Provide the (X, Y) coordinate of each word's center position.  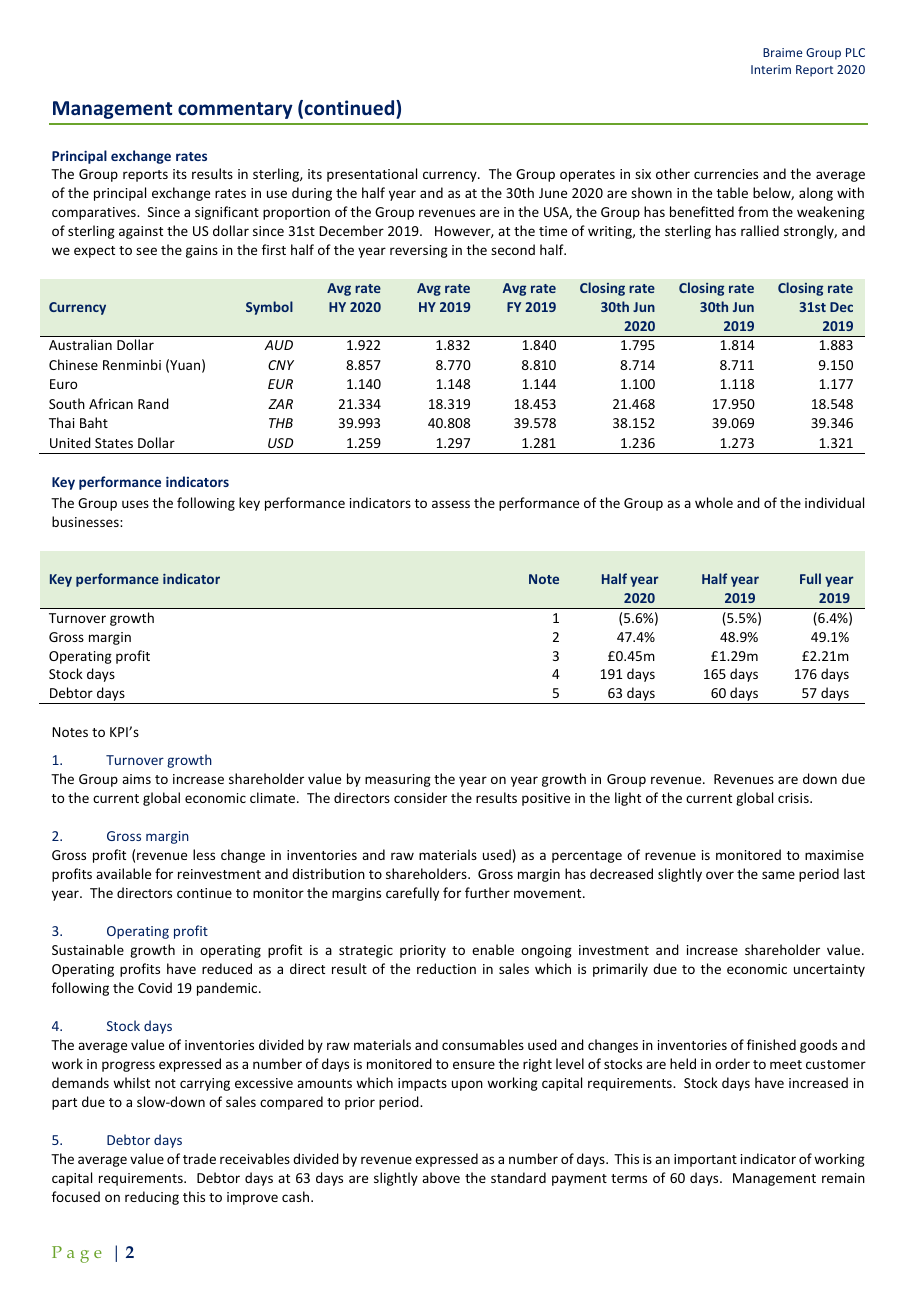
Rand (153, 403)
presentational (372, 175)
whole (714, 502)
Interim (771, 69)
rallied (760, 230)
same (778, 875)
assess (451, 504)
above (441, 1177)
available (123, 873)
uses (135, 504)
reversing (419, 251)
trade (199, 1158)
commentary (235, 110)
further (487, 892)
